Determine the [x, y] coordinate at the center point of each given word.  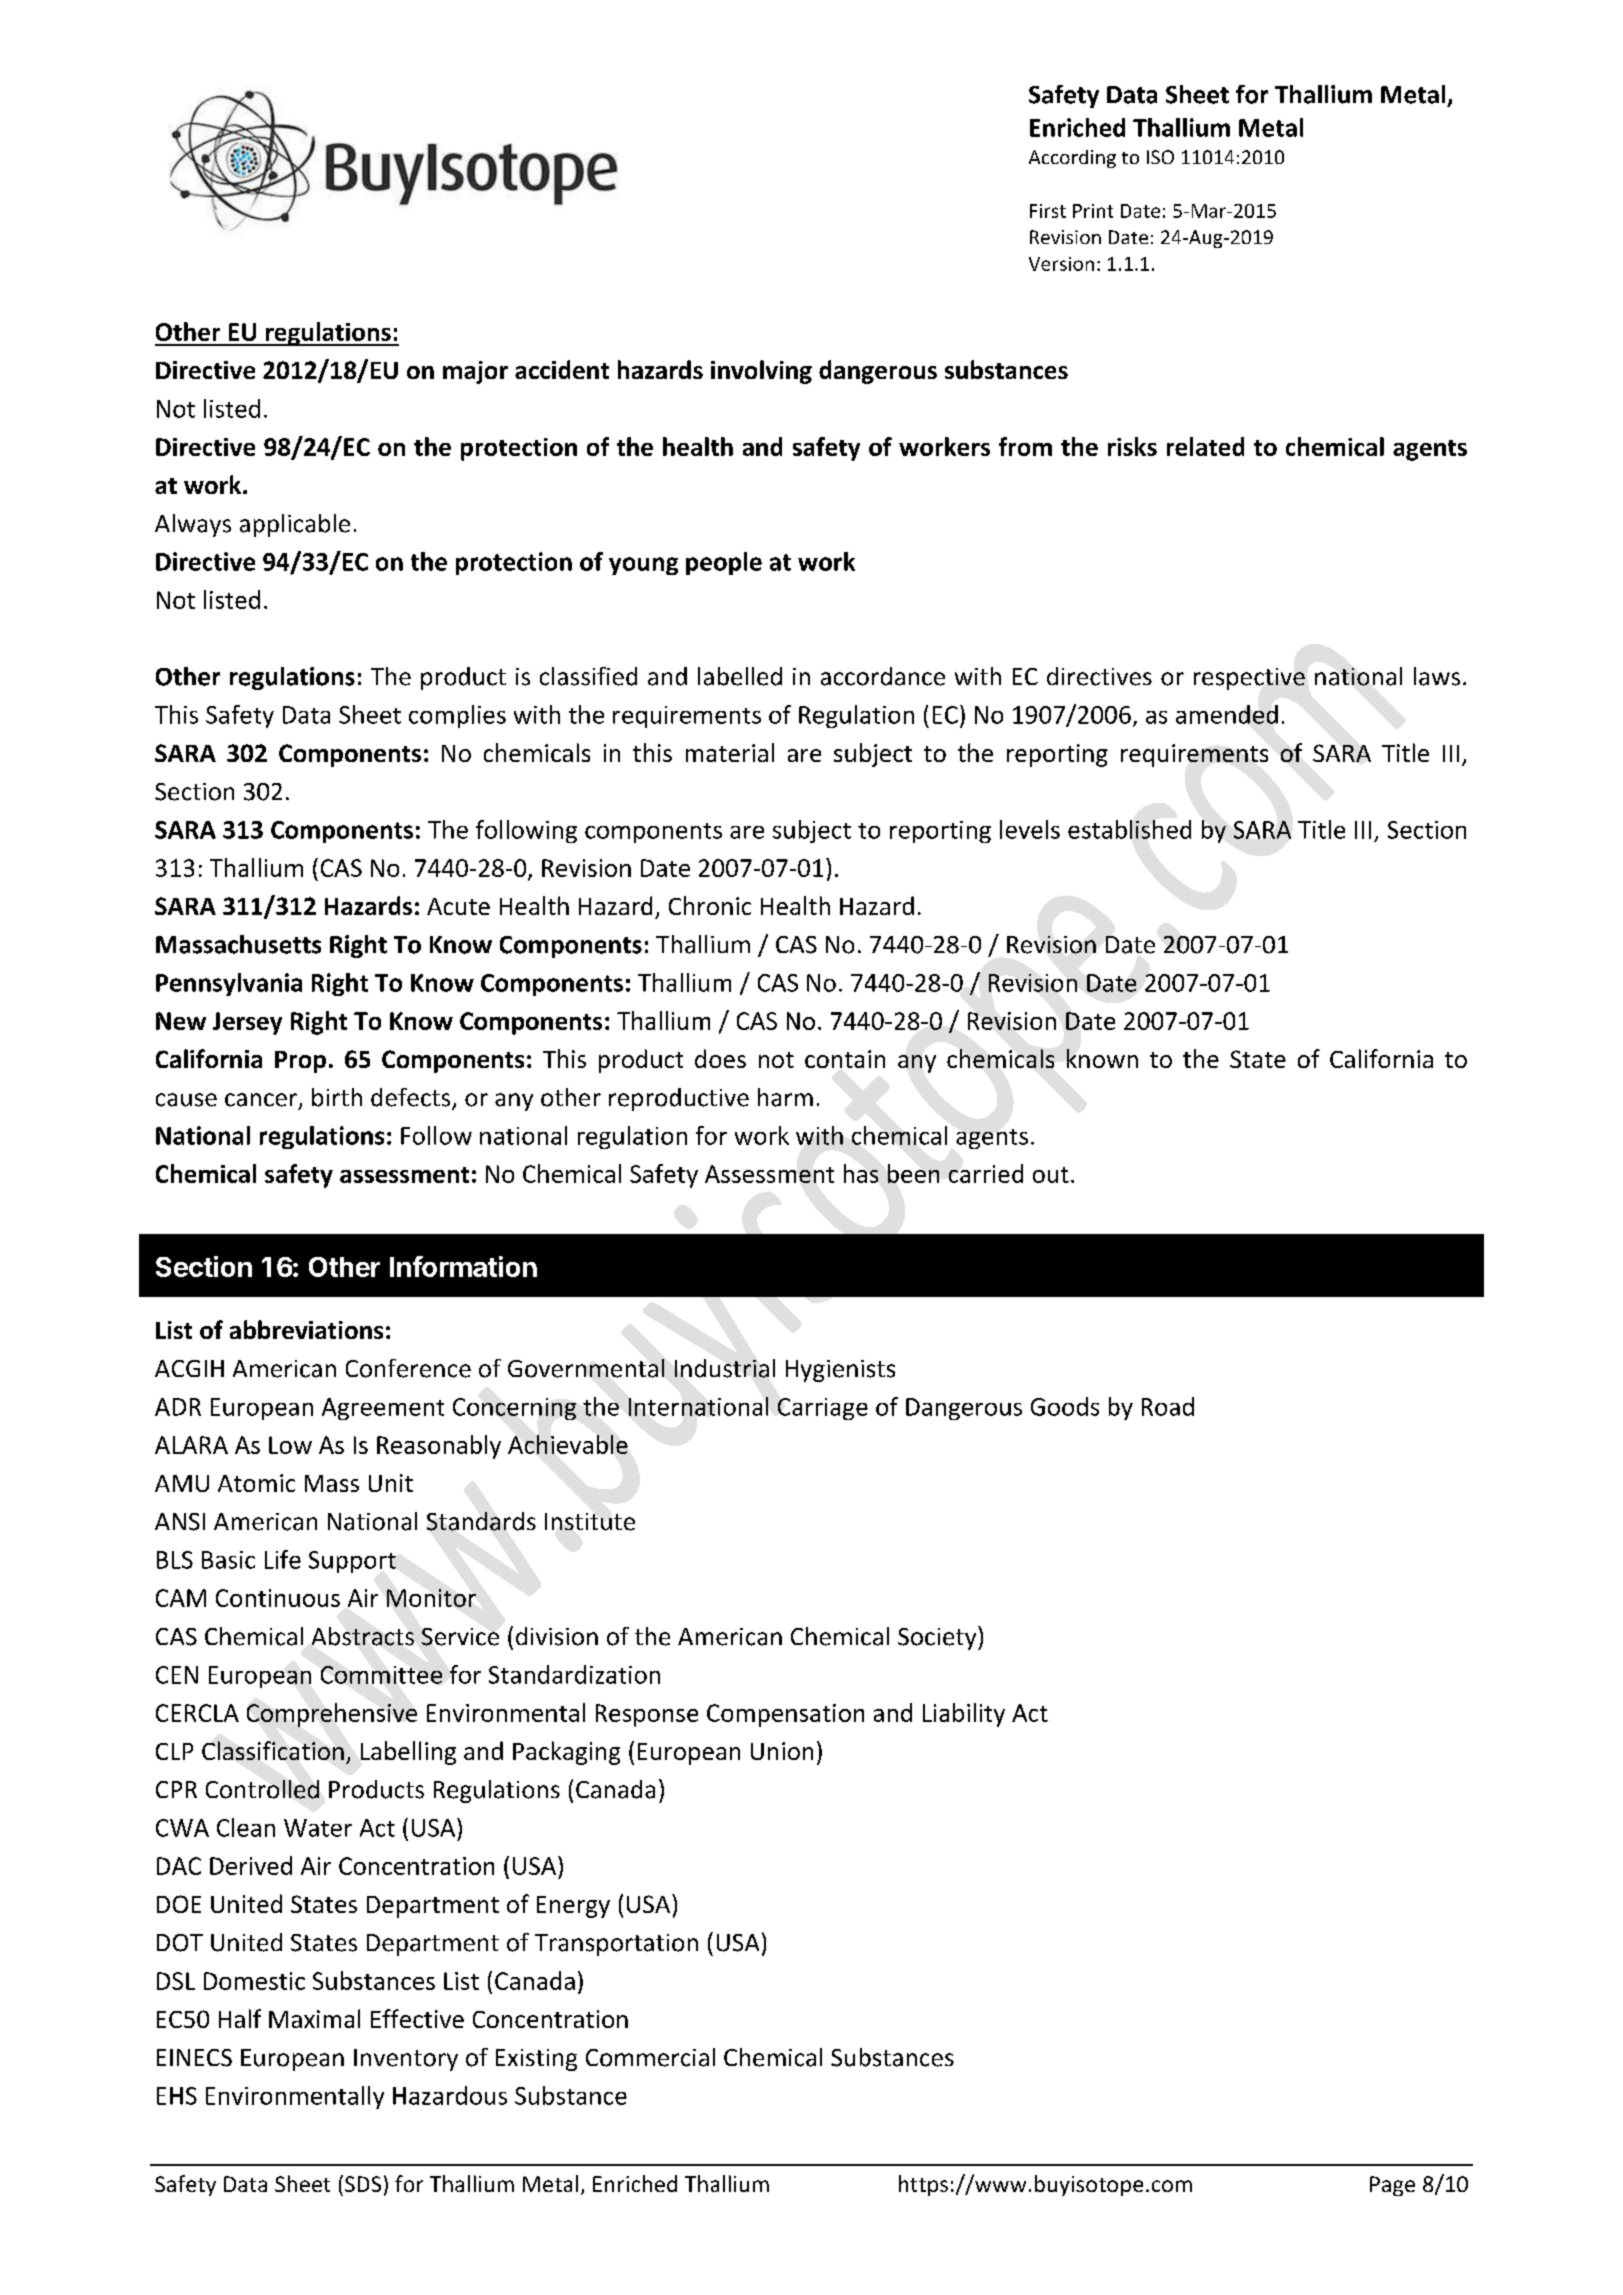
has [861, 1173]
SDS [363, 2184]
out [1051, 1175]
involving [761, 372]
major [475, 372]
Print [1093, 211]
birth [337, 1097]
